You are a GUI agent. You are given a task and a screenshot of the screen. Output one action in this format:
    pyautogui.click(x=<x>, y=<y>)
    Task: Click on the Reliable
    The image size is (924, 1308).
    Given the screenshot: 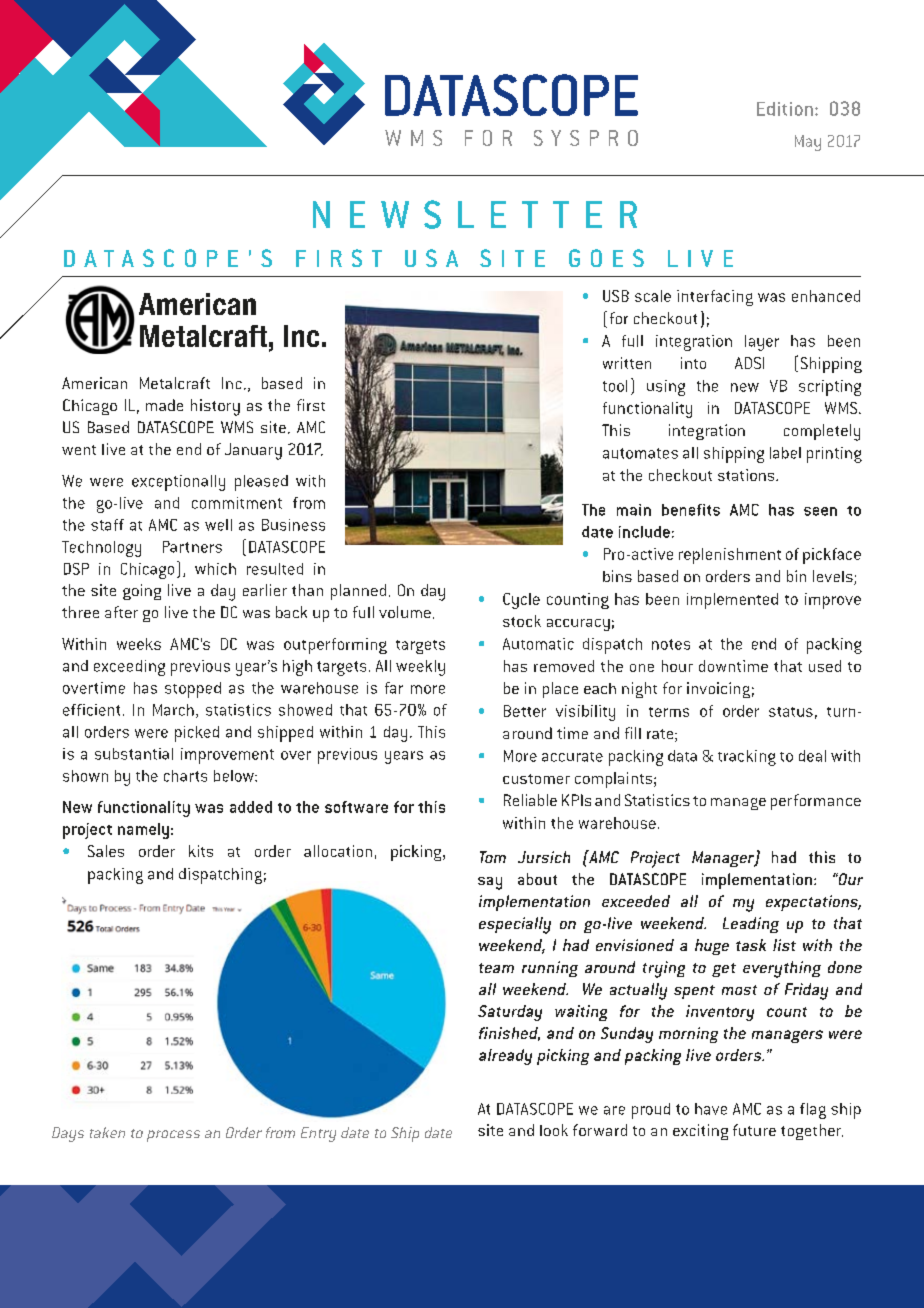 What is the action you would take?
    pyautogui.click(x=530, y=800)
